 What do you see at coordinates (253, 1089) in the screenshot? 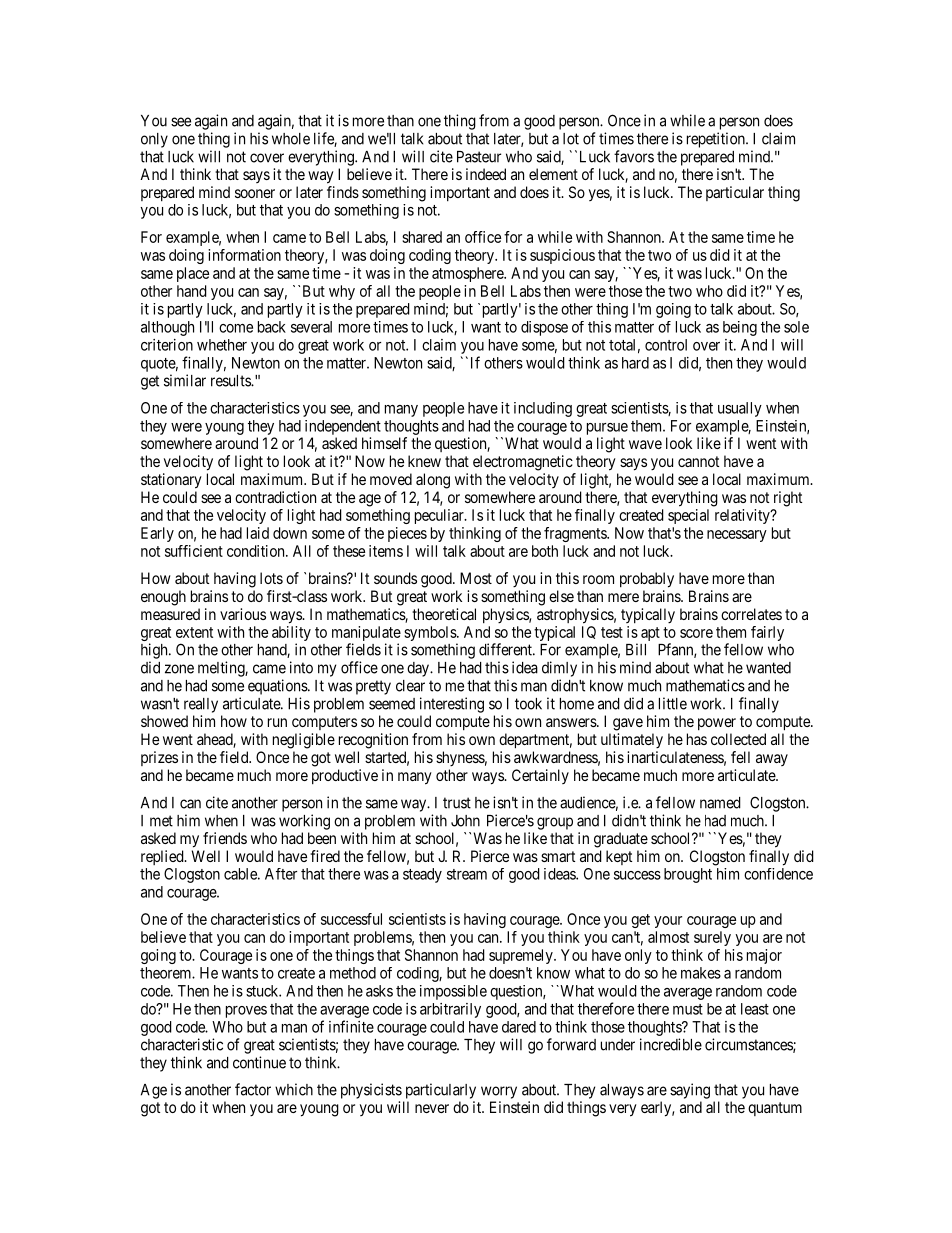
I see `factor` at bounding box center [253, 1089].
